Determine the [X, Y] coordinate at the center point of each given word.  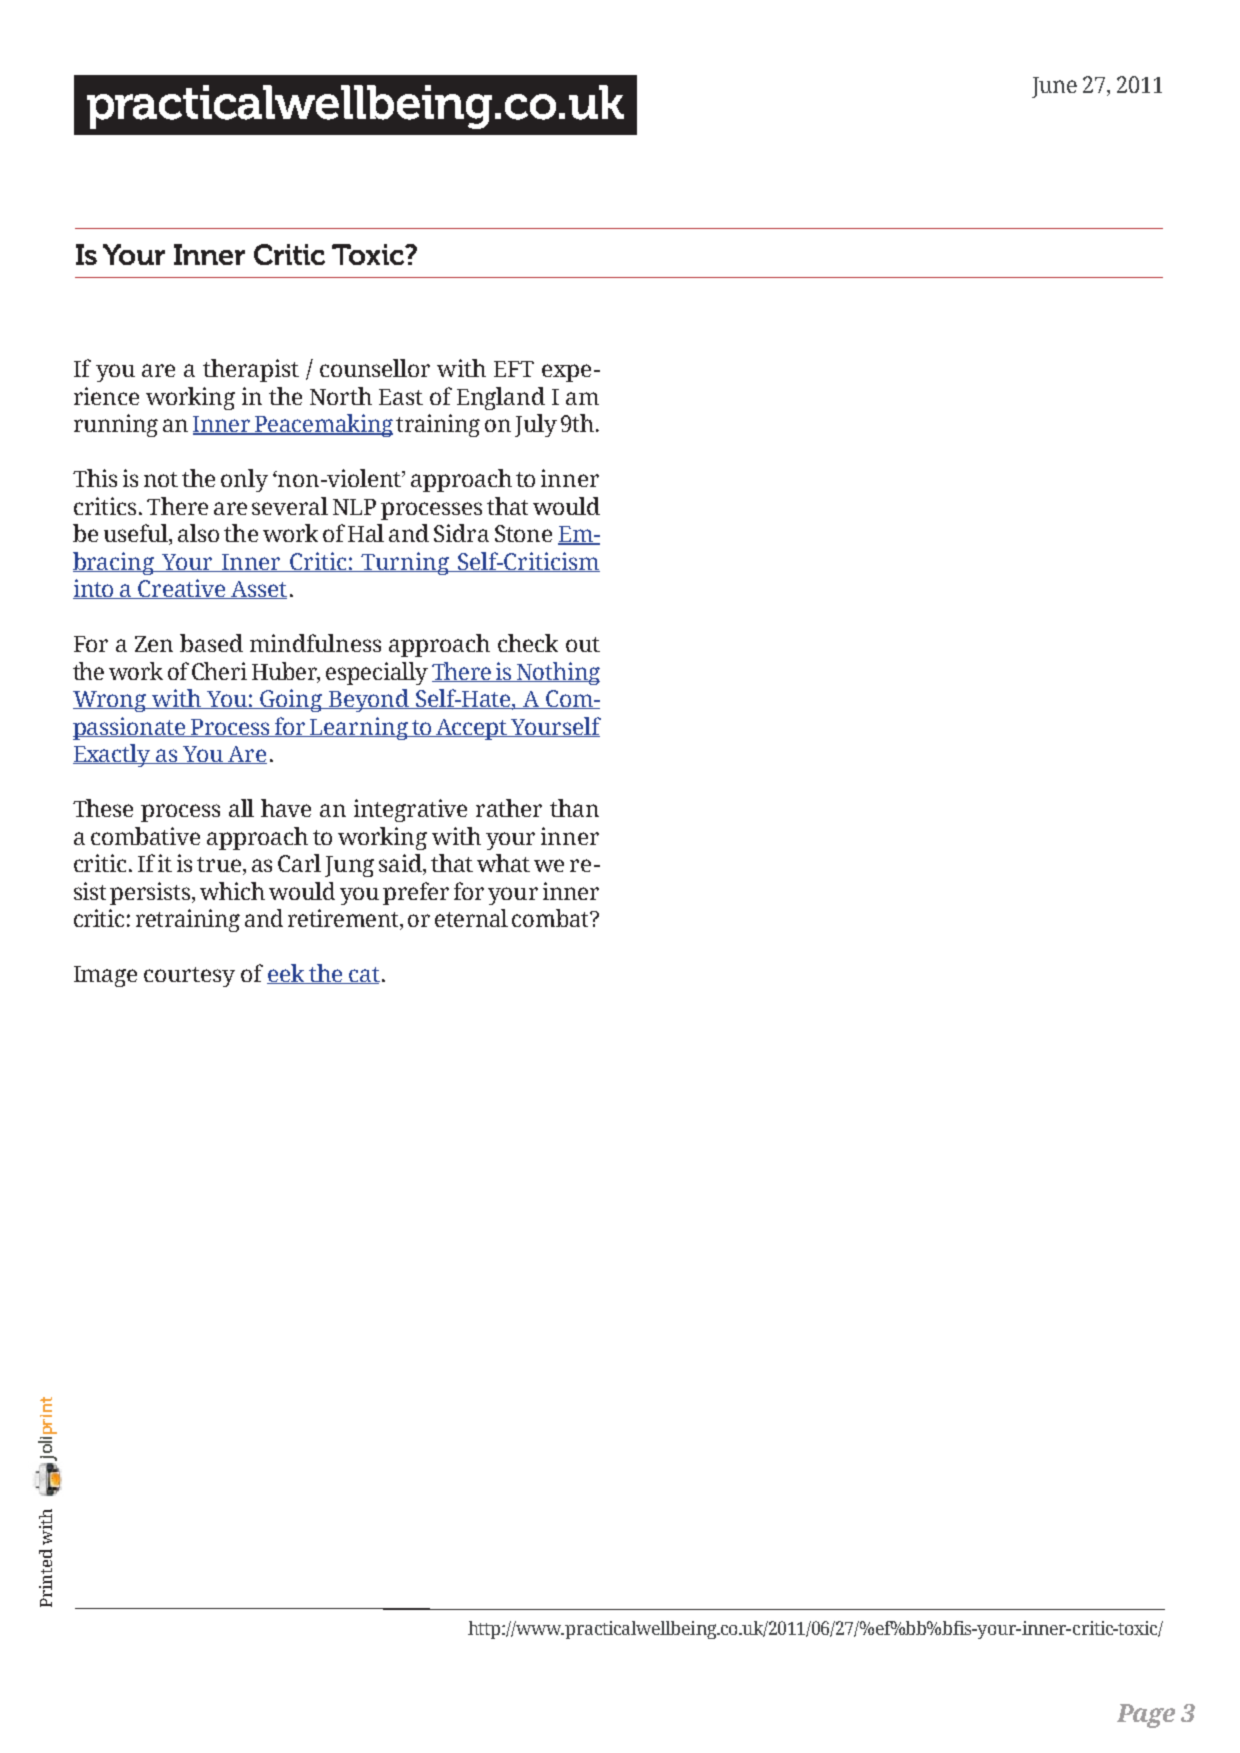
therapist [251, 370]
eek [286, 974]
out [583, 644]
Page [1146, 1716]
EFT [514, 369]
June [1054, 87]
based [211, 643]
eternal [471, 918]
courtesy [189, 977]
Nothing [557, 673]
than [574, 808]
